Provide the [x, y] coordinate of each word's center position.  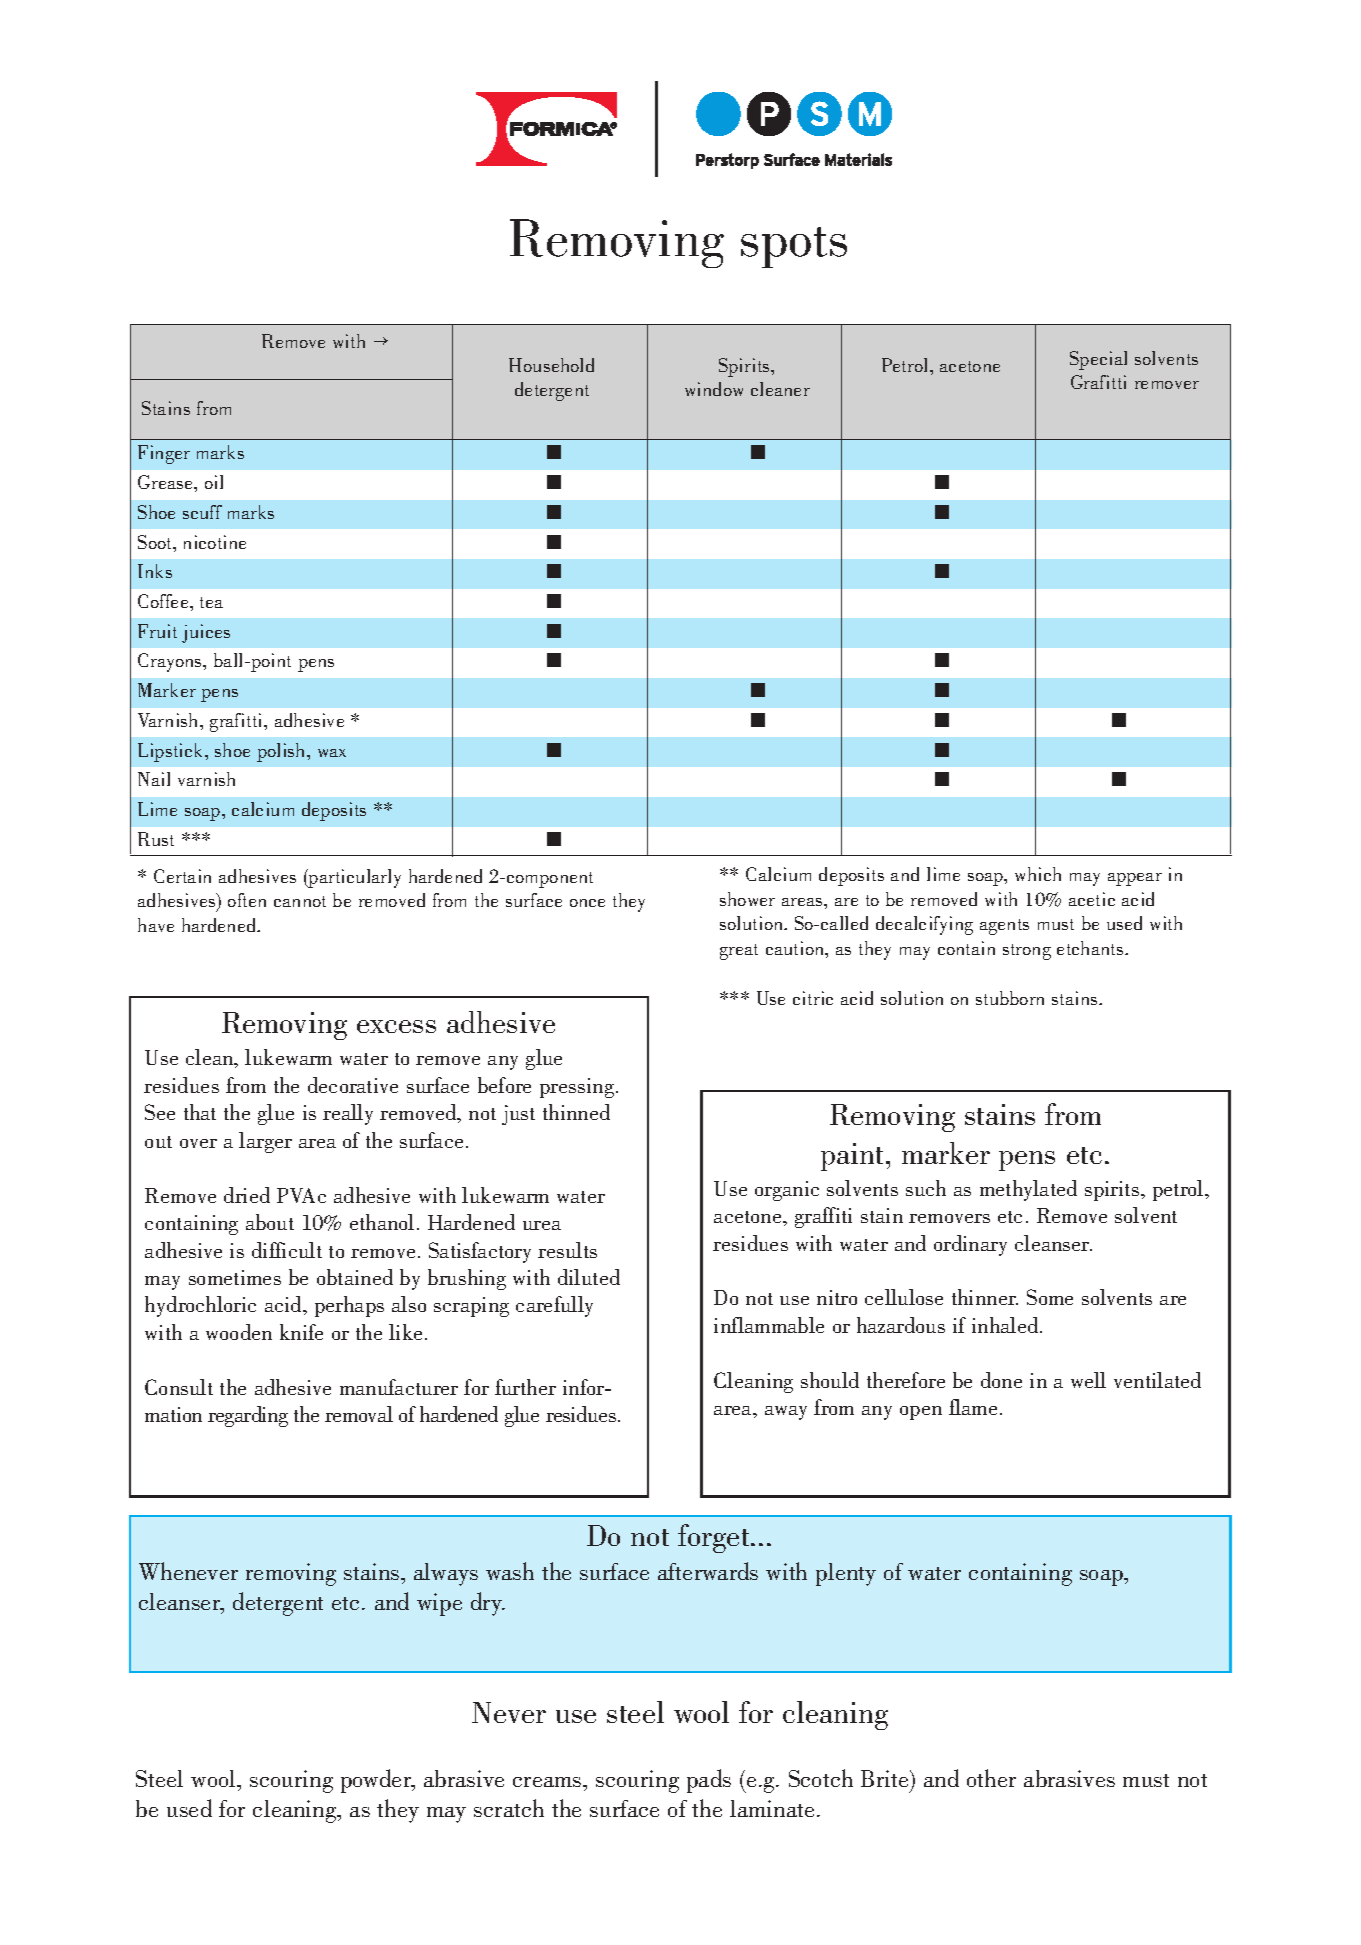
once [587, 903]
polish [282, 752]
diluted [589, 1277]
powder [377, 1781]
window [714, 389]
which [1038, 874]
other [991, 1778]
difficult [287, 1250]
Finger [164, 454]
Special [1098, 360]
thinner [985, 1297]
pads [709, 1781]
